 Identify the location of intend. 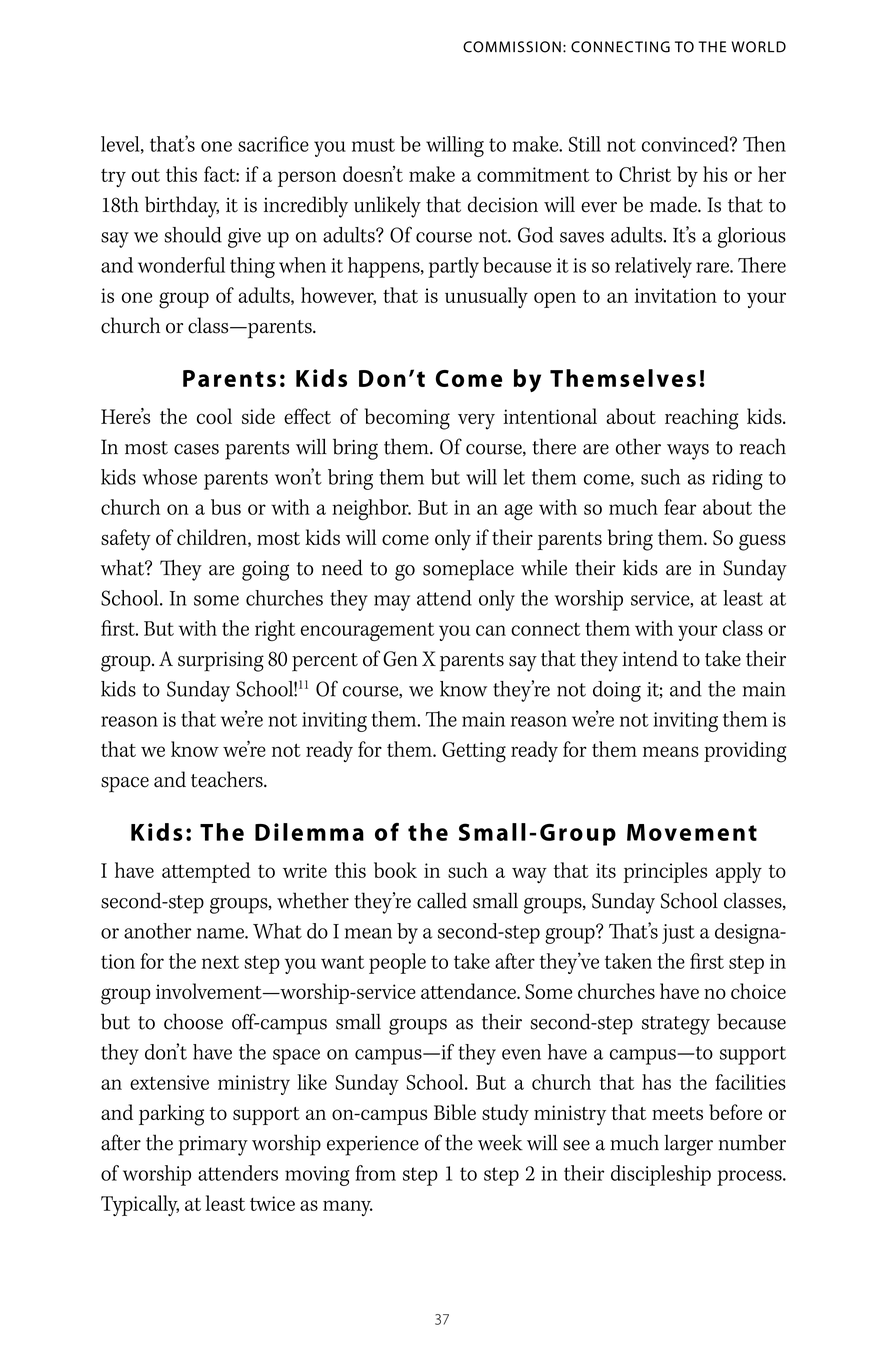
(650, 658).
